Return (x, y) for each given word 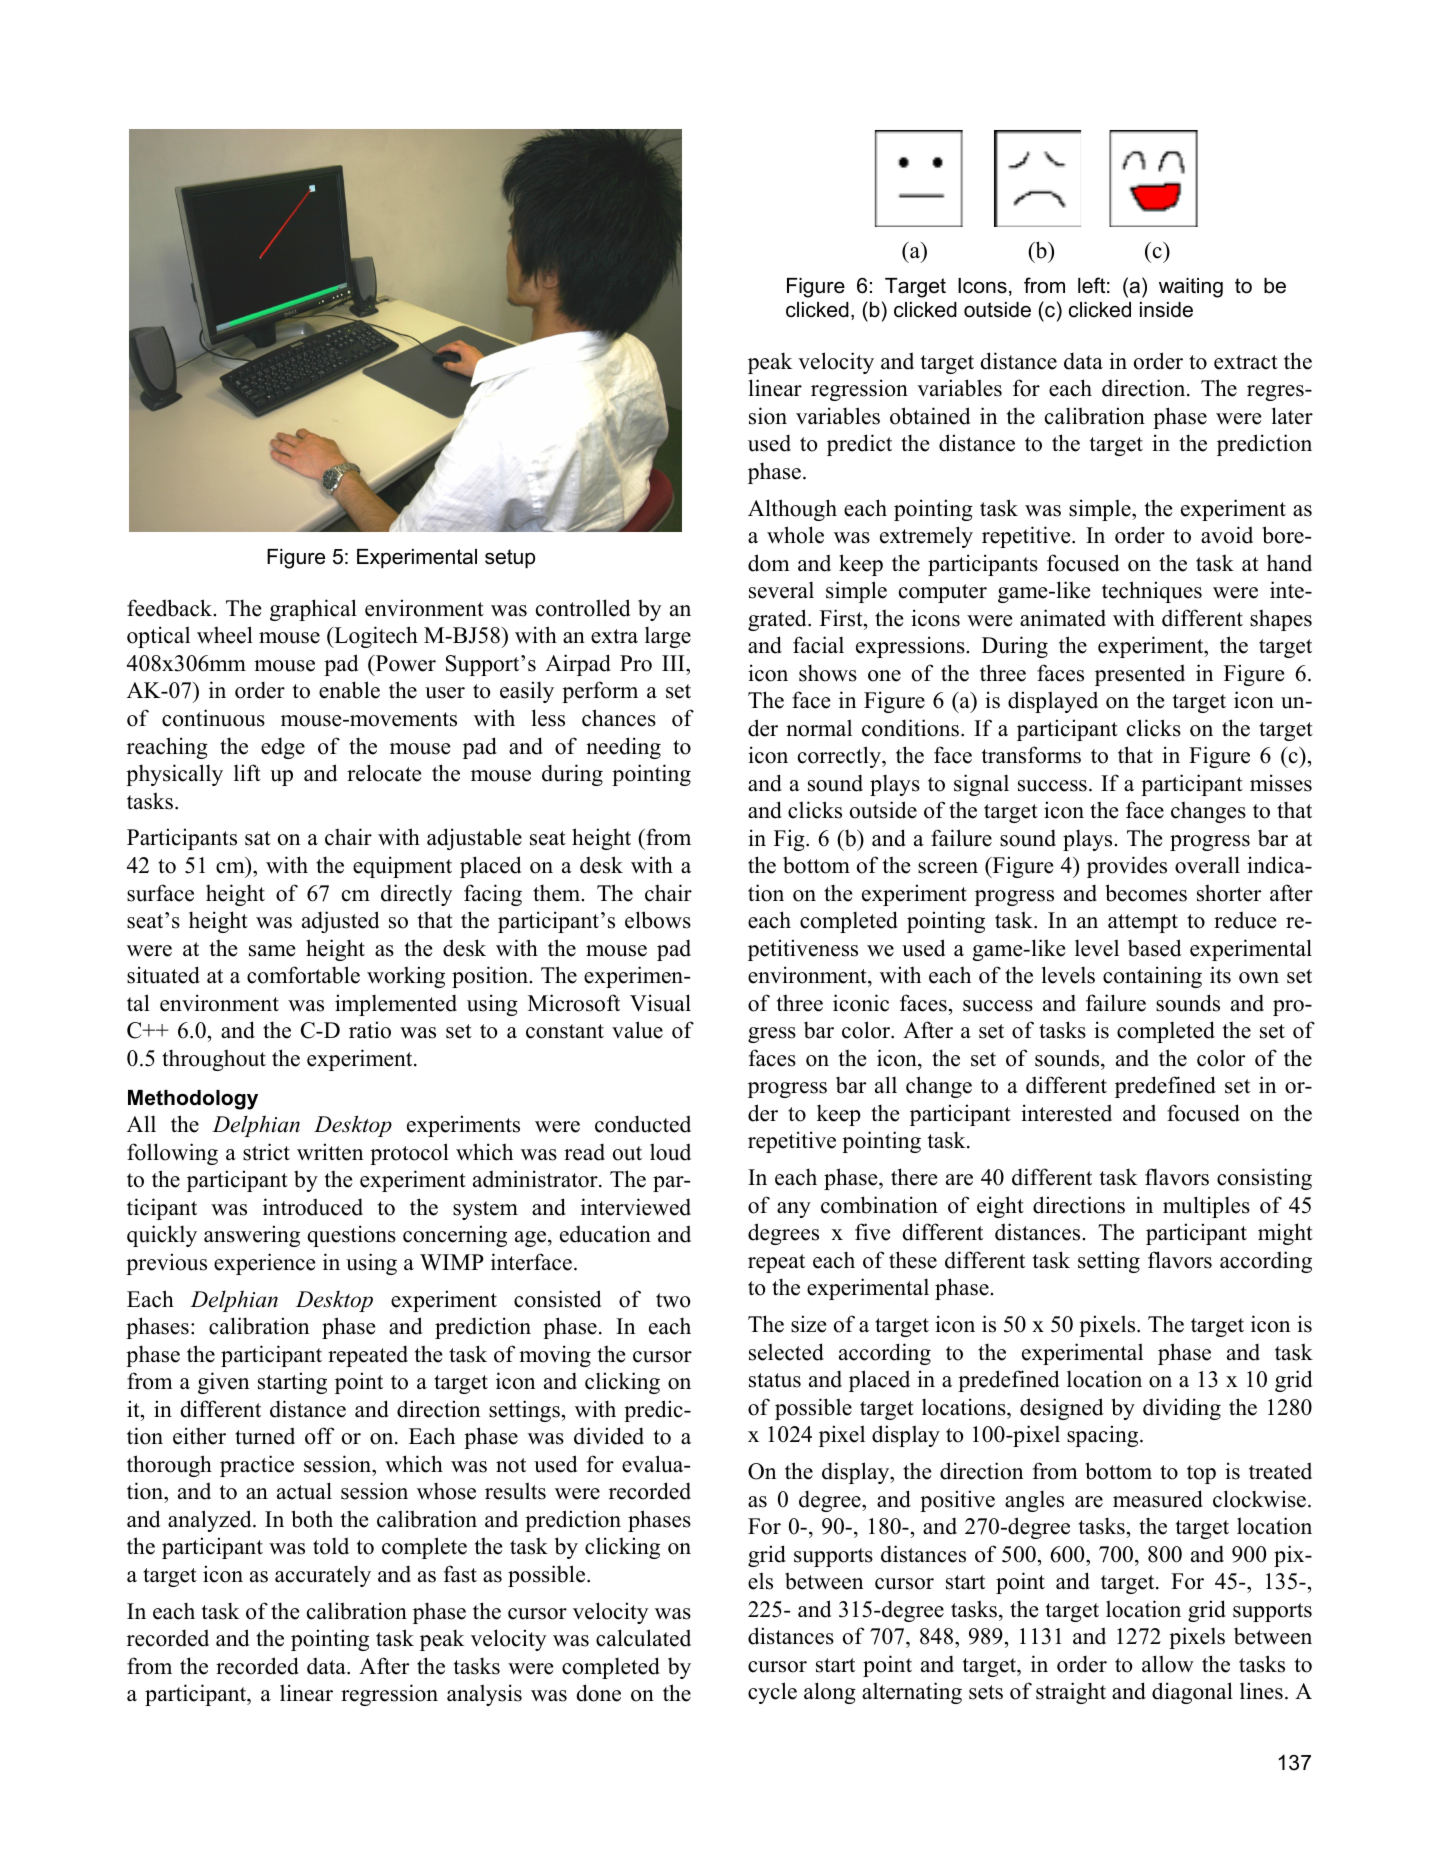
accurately (323, 1576)
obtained (930, 416)
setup (510, 559)
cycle (772, 1693)
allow (1168, 1664)
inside (1166, 310)
